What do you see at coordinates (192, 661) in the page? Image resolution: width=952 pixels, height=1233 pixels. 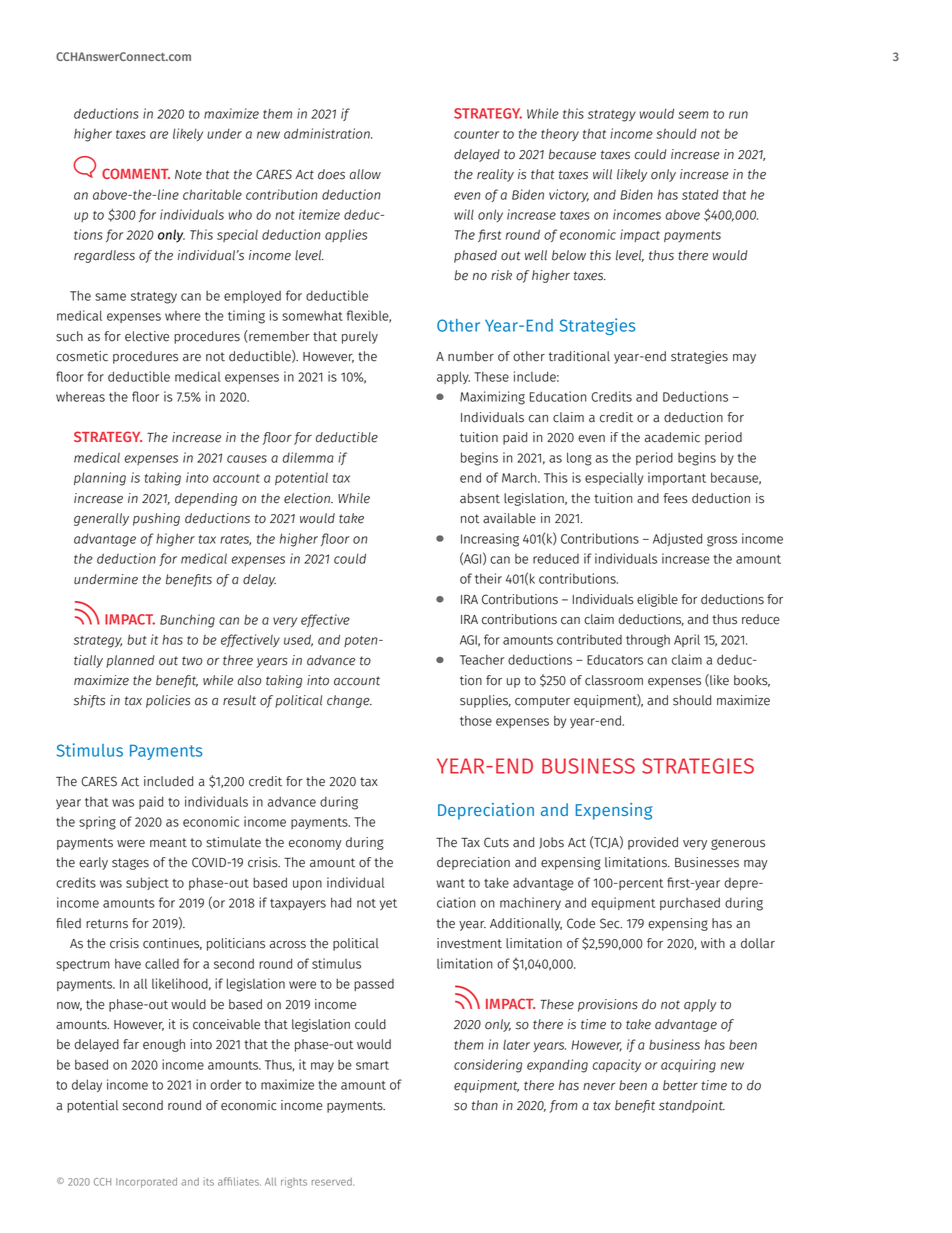 I see `two` at bounding box center [192, 661].
